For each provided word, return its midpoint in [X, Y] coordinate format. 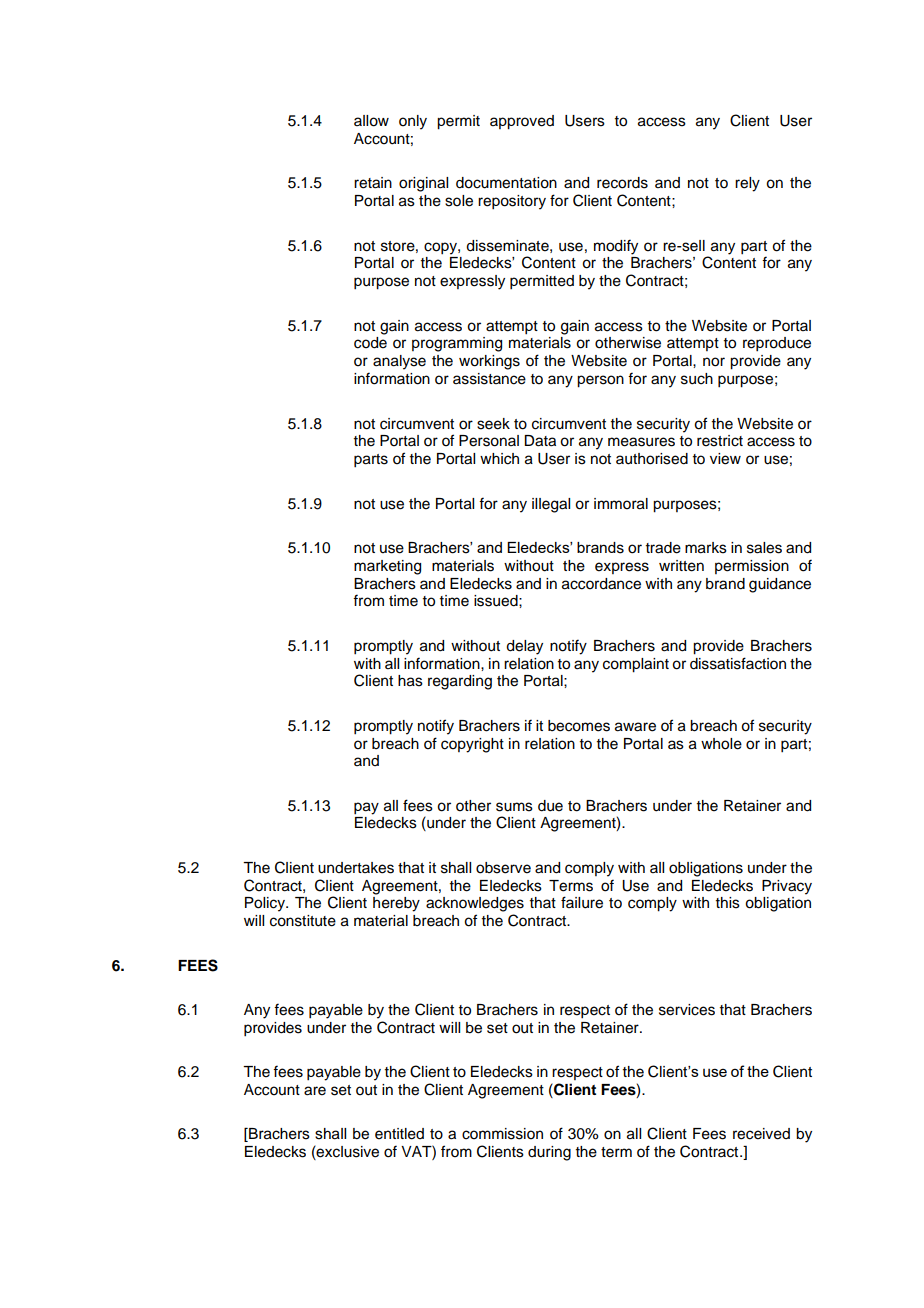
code [370, 343]
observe [503, 868]
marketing [387, 567]
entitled [399, 1134]
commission [502, 1134]
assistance [489, 379]
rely [747, 184]
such [697, 379]
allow [371, 121]
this [728, 903]
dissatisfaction [738, 663]
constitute [303, 921]
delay [524, 647]
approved [522, 122]
